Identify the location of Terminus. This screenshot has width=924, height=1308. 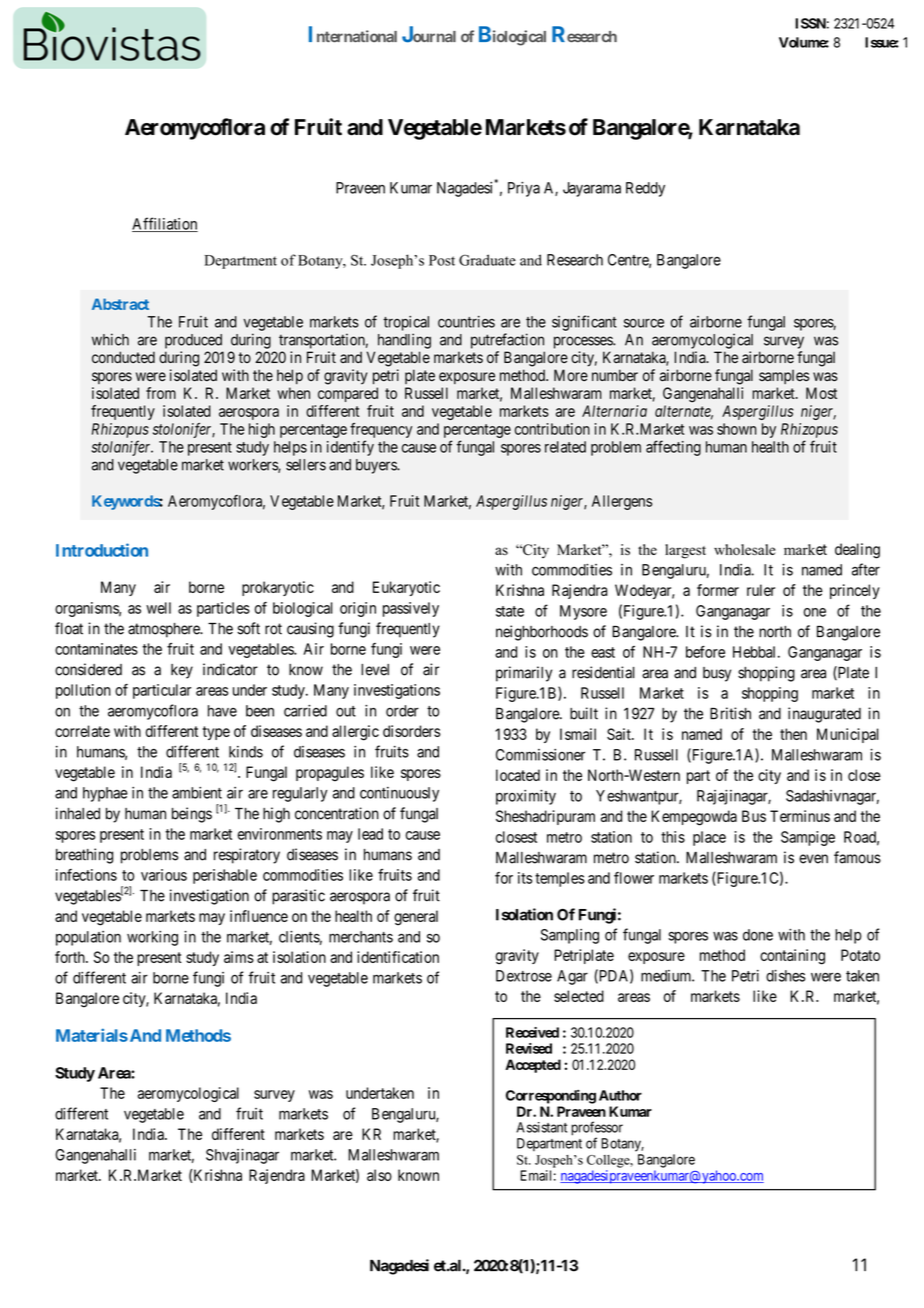
(800, 816).
